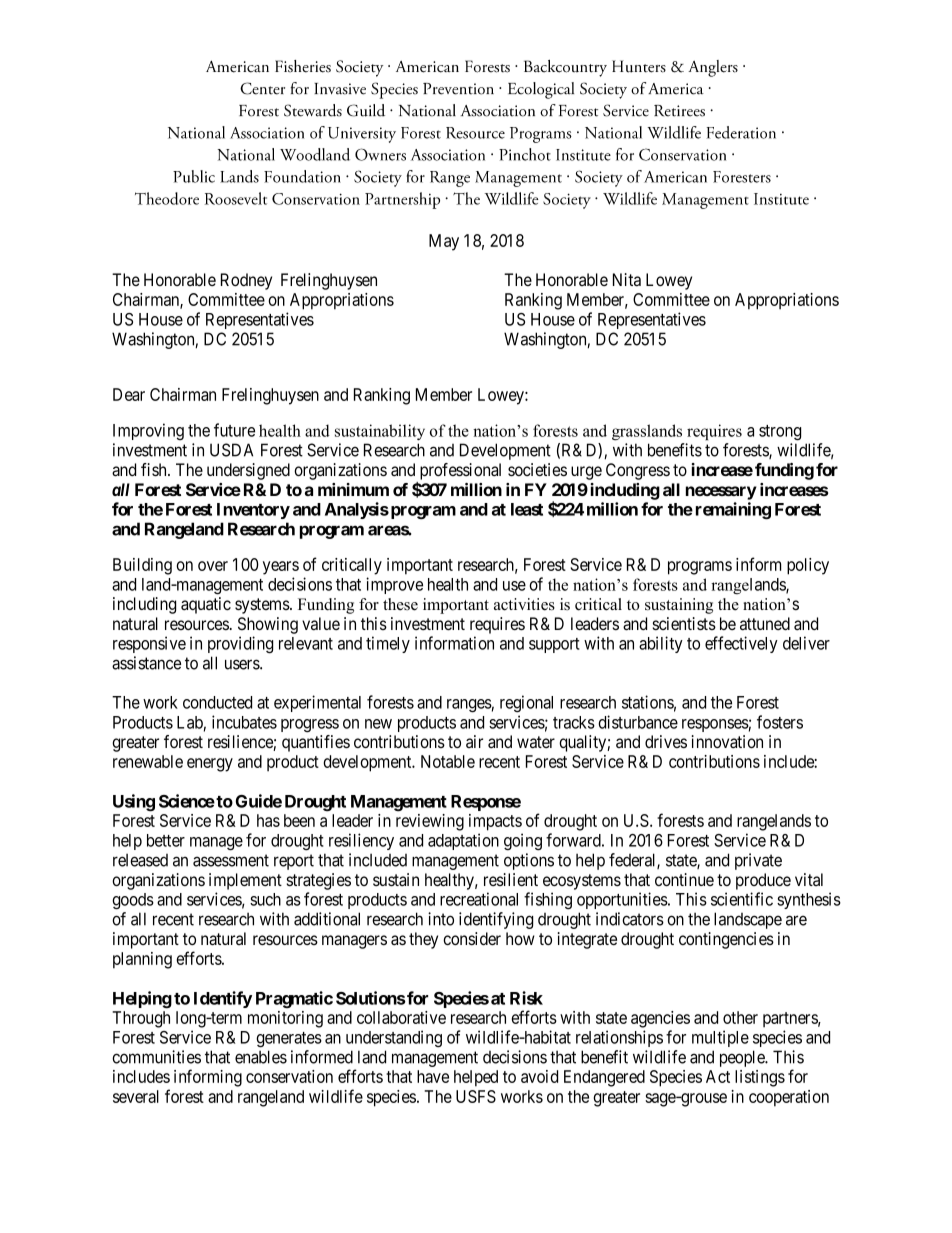 This screenshot has width=952, height=1233. What do you see at coordinates (246, 281) in the screenshot?
I see `Rodney` at bounding box center [246, 281].
